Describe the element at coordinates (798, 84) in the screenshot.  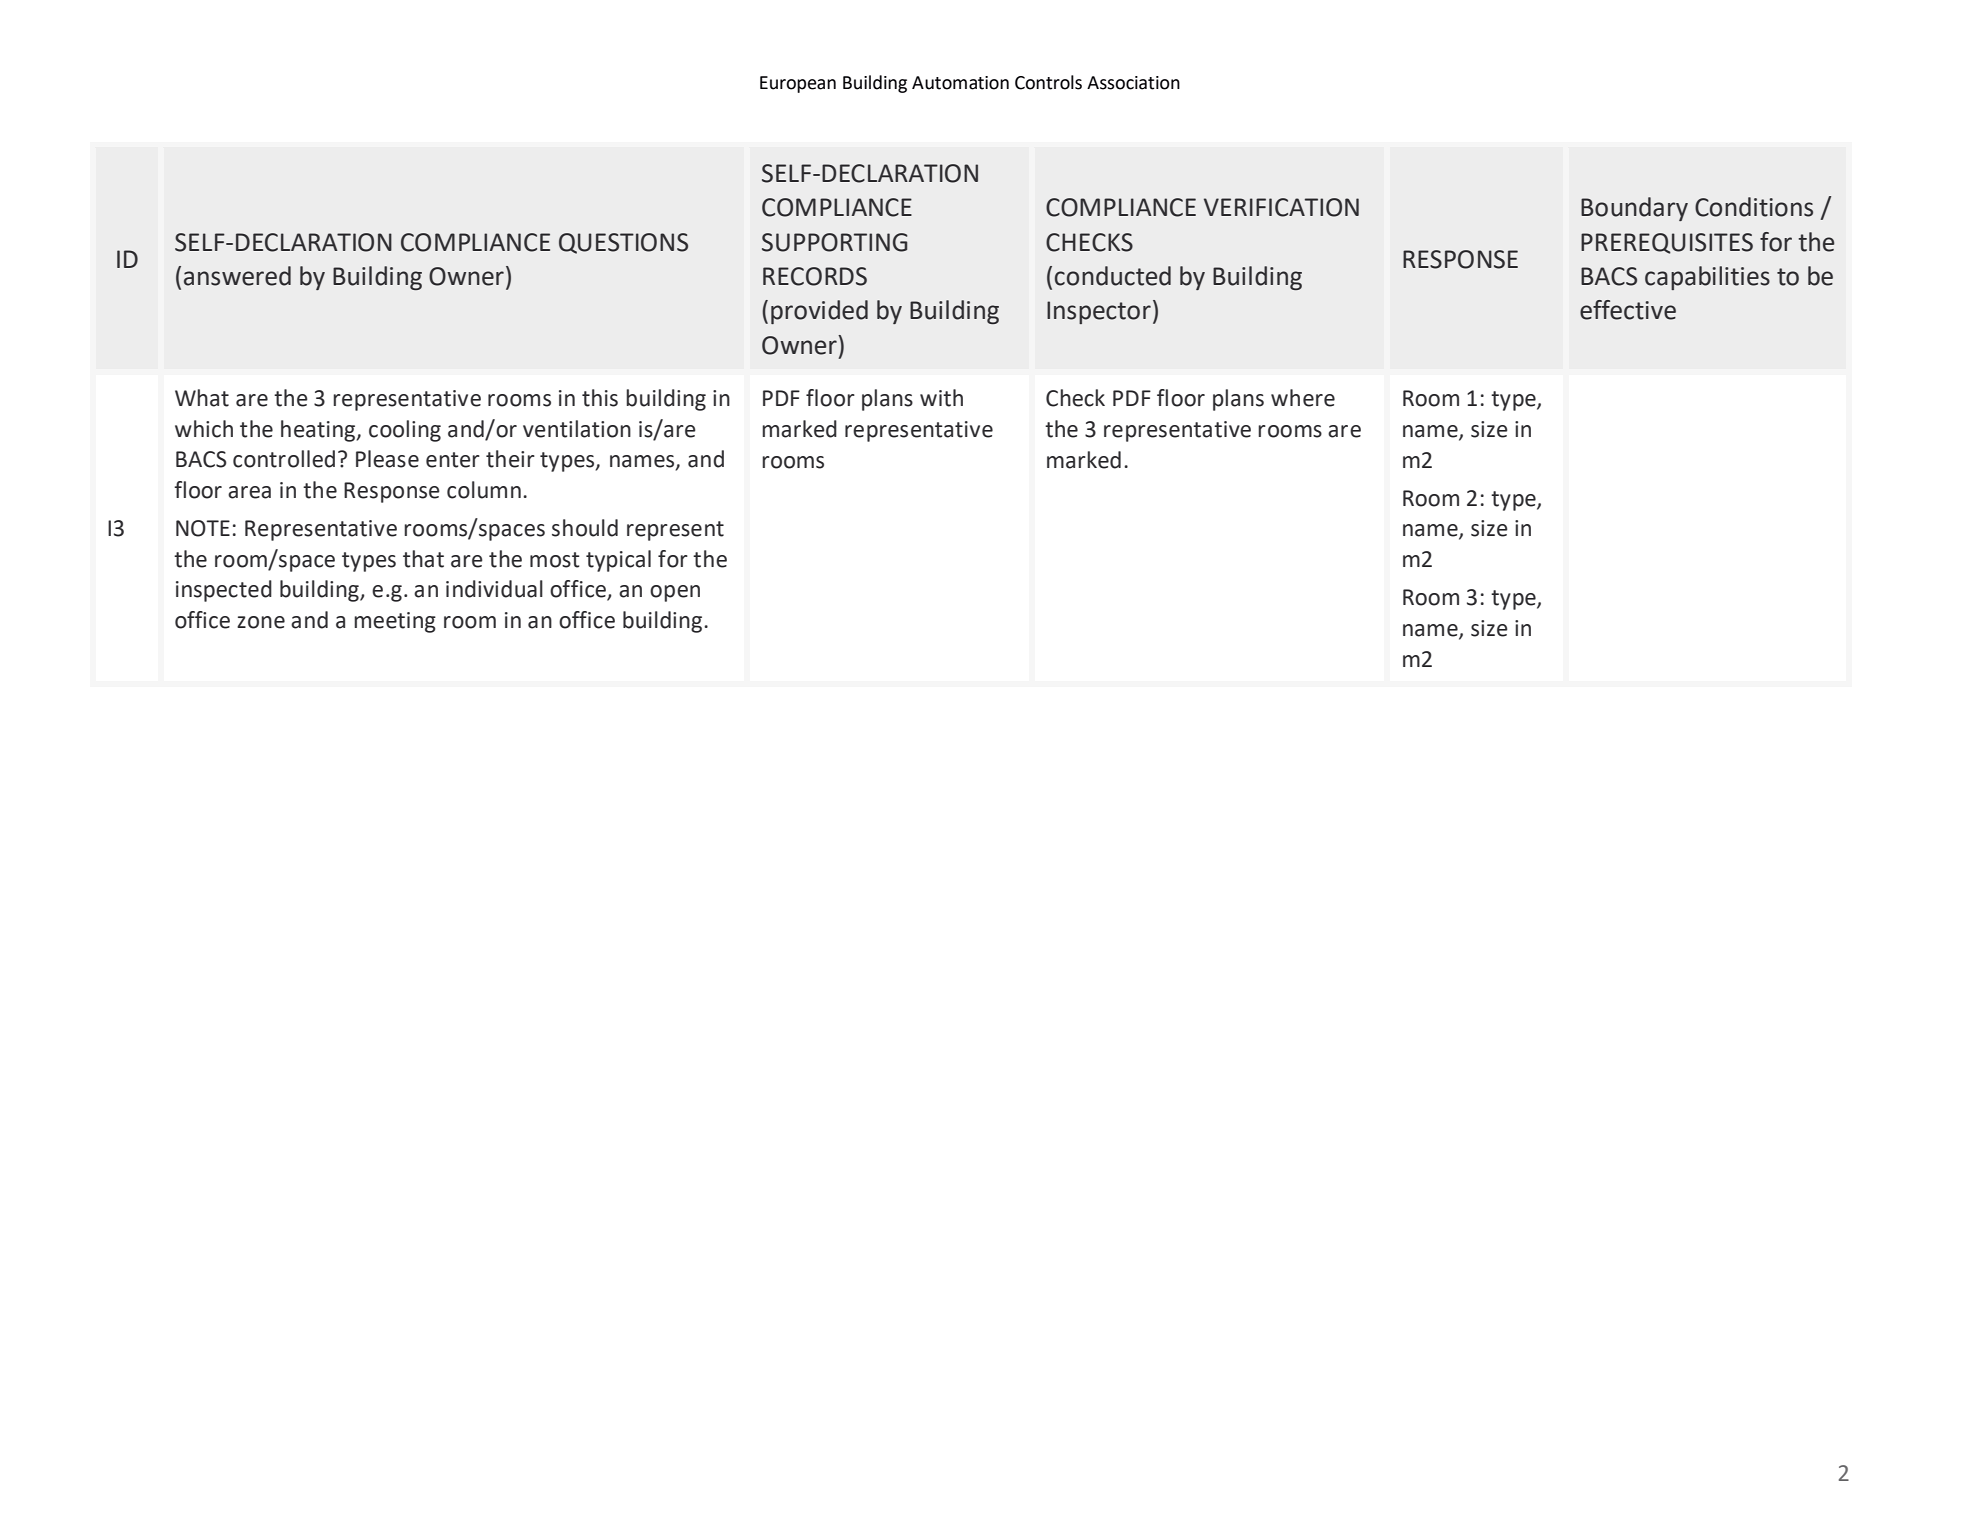
I see `European` at that location.
